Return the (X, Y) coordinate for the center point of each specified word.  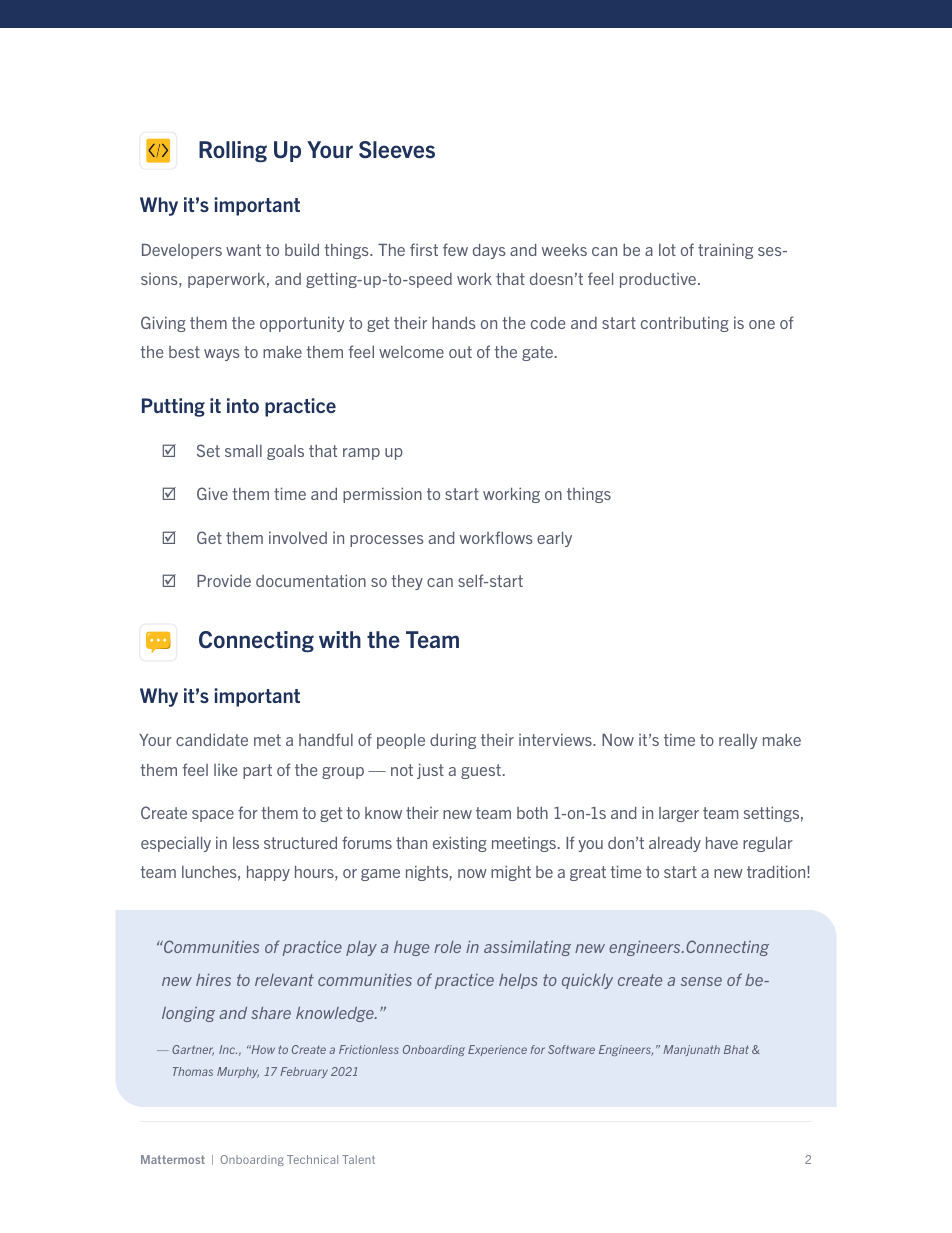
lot (667, 250)
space (213, 816)
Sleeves (397, 150)
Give (212, 493)
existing (460, 844)
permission (382, 495)
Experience (497, 1050)
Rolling (233, 152)
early (554, 539)
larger (679, 814)
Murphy (238, 1072)
